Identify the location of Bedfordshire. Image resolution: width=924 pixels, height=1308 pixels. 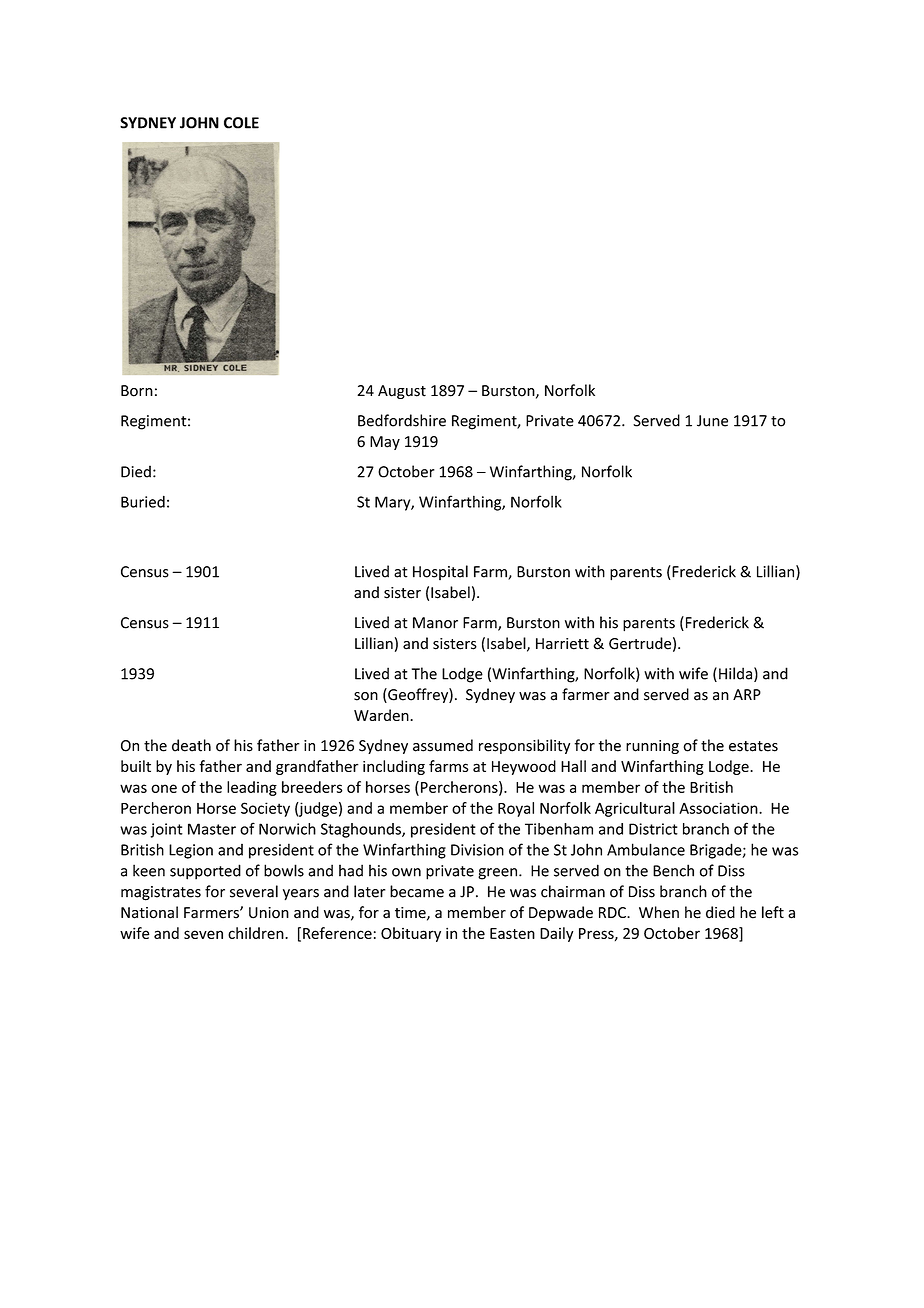
(402, 420).
